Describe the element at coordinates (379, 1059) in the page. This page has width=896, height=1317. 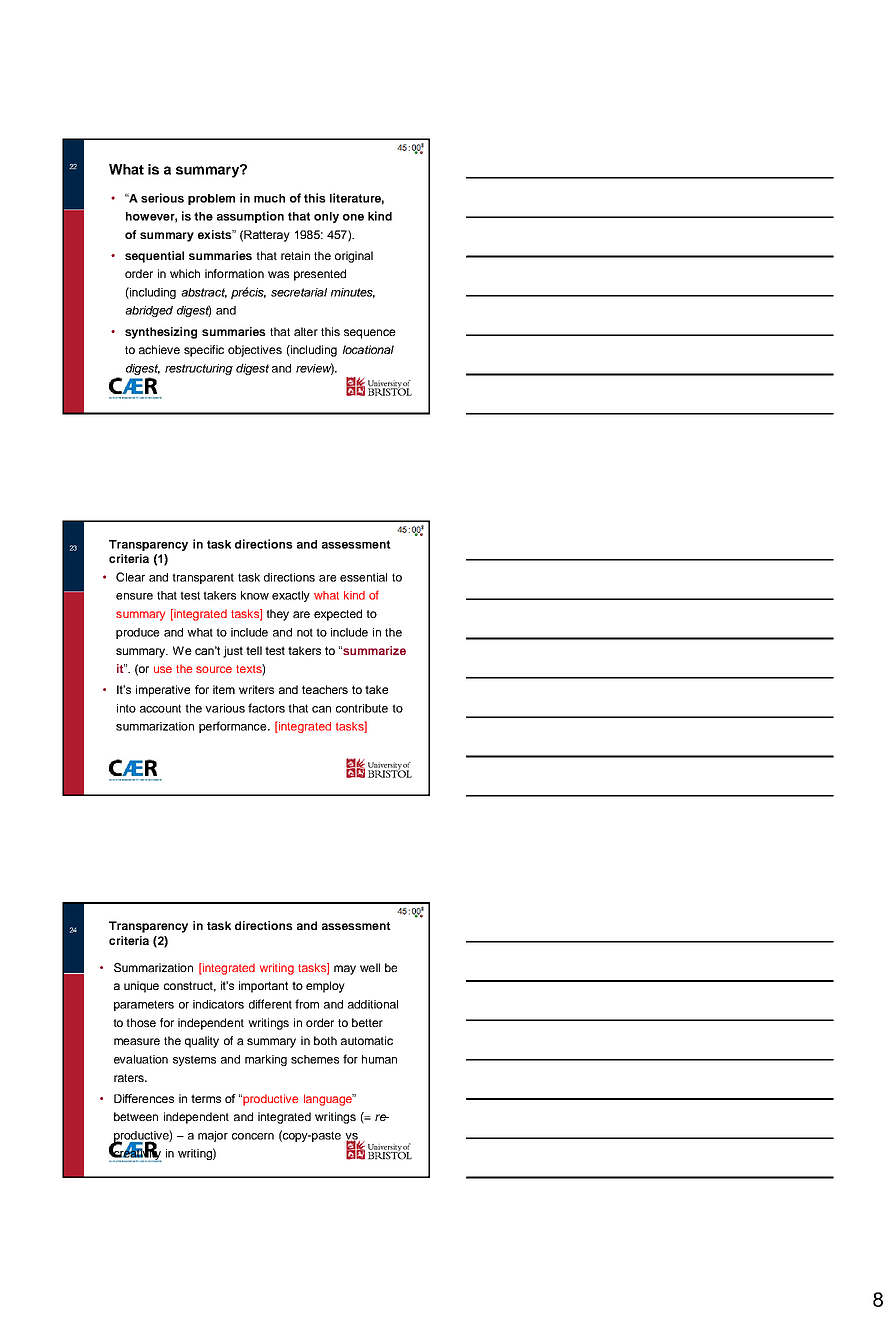
I see `human` at that location.
